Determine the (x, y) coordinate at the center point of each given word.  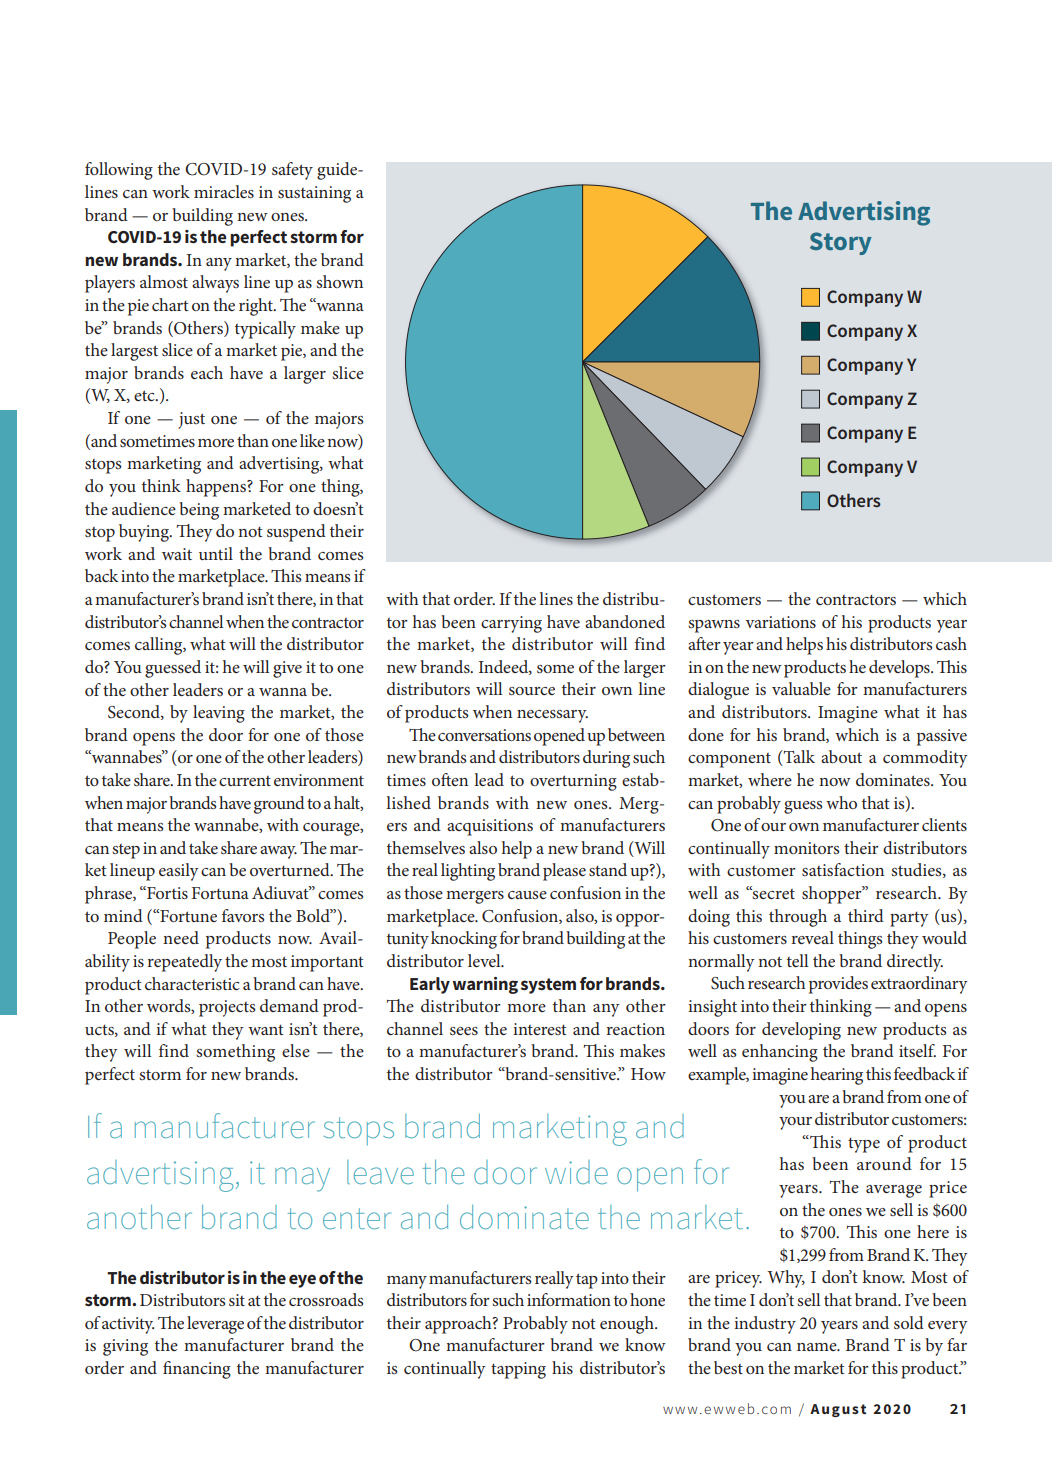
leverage (215, 1325)
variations (780, 622)
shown (339, 281)
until (216, 553)
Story (841, 243)
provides (838, 985)
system (548, 986)
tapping (518, 1370)
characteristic (192, 983)
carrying (511, 624)
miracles (224, 191)
